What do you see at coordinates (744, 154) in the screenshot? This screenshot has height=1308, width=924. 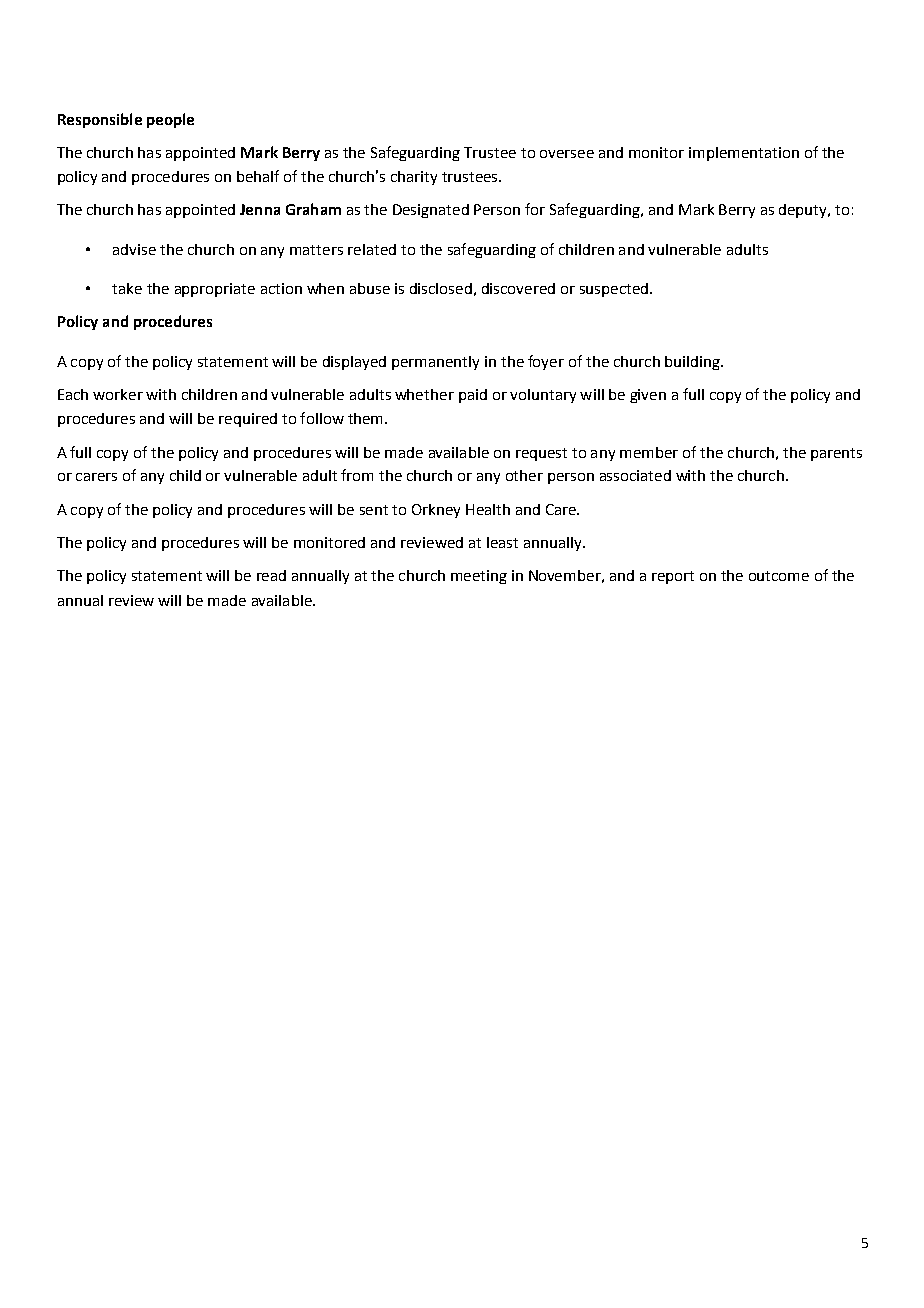 I see `implementation` at bounding box center [744, 154].
